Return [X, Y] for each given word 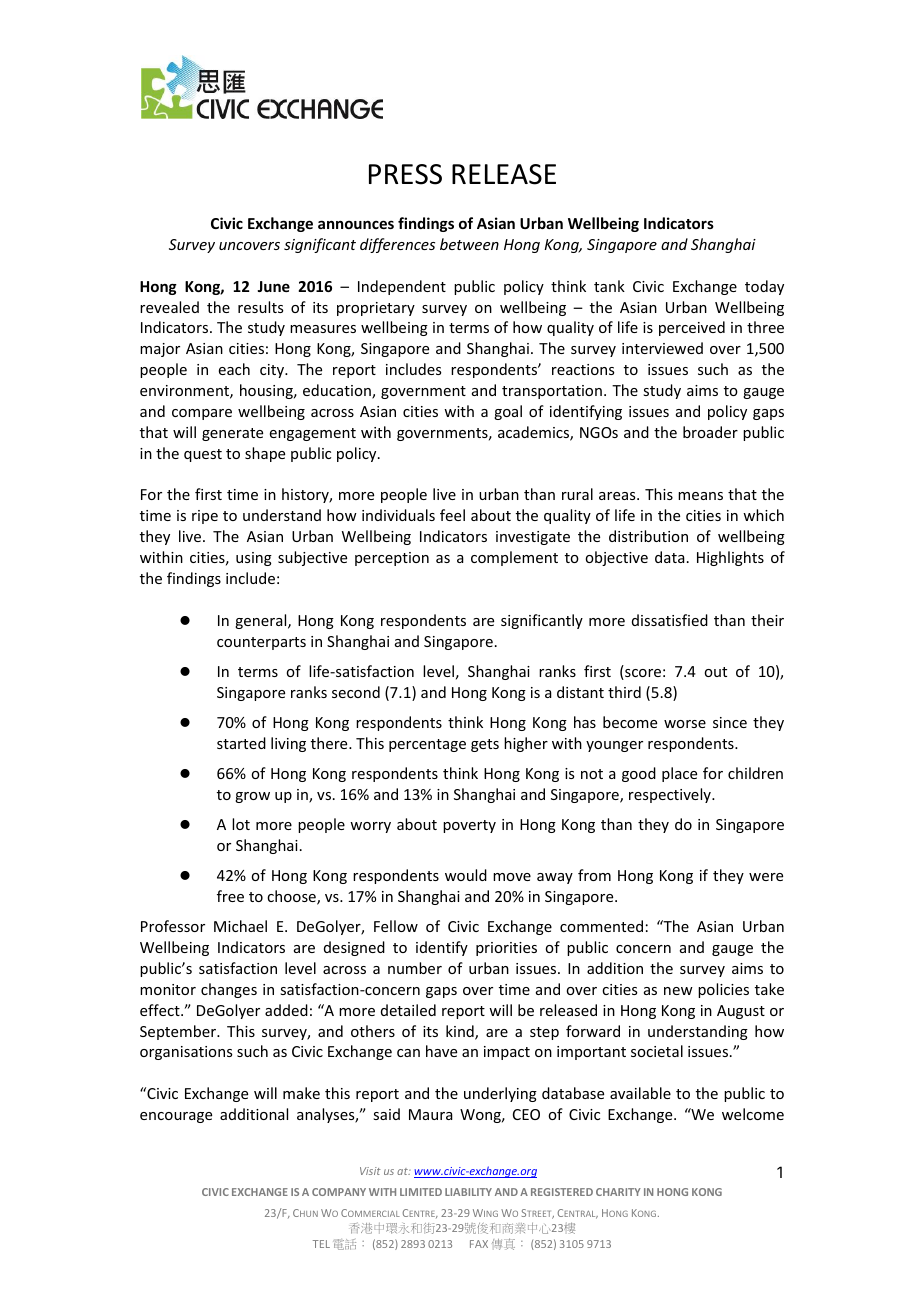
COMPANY [339, 1192]
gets [485, 745]
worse [685, 724]
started [241, 743]
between [469, 244]
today [764, 287]
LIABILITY [468, 1192]
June [273, 286]
